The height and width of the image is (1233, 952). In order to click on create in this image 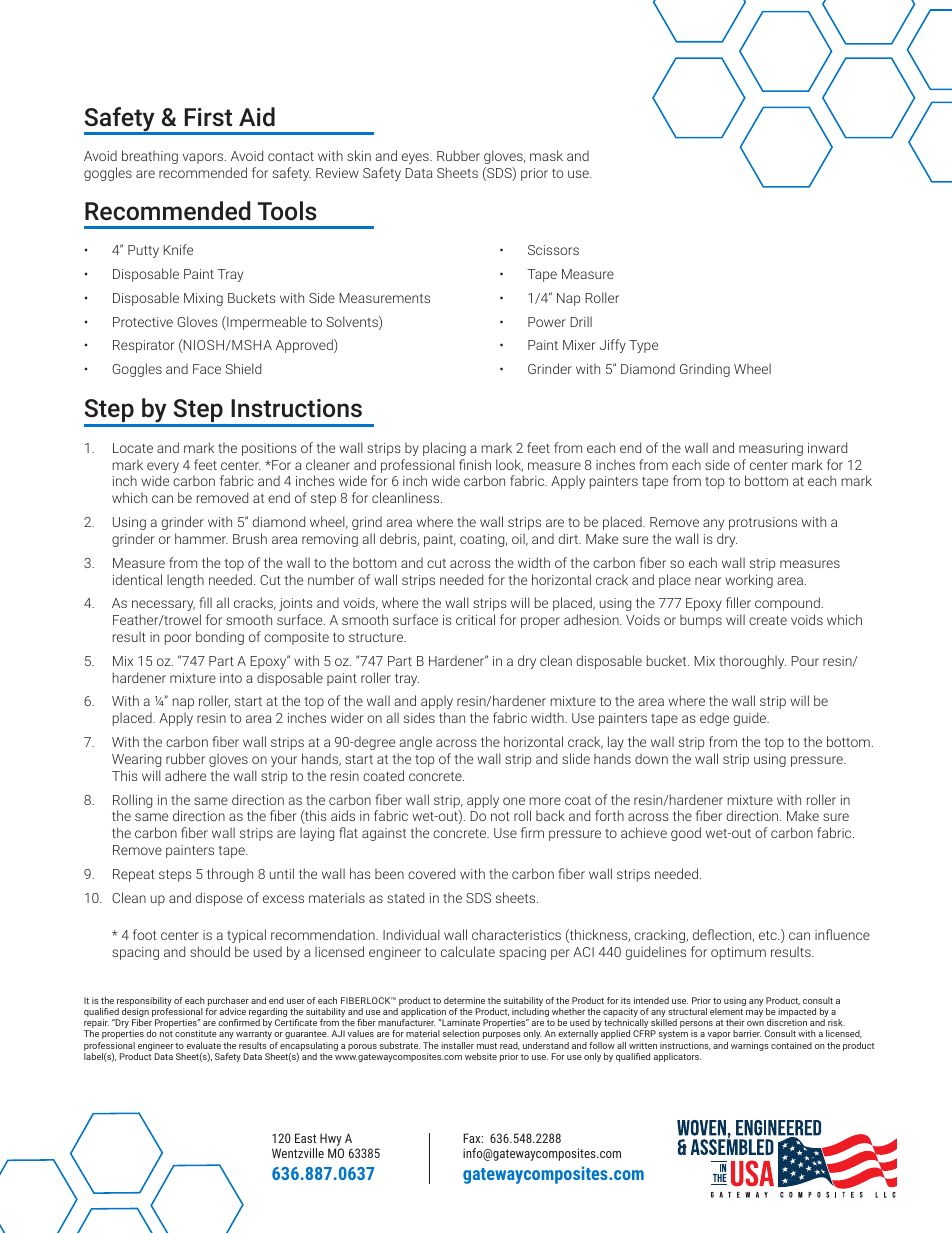, I will do `click(768, 620)`.
